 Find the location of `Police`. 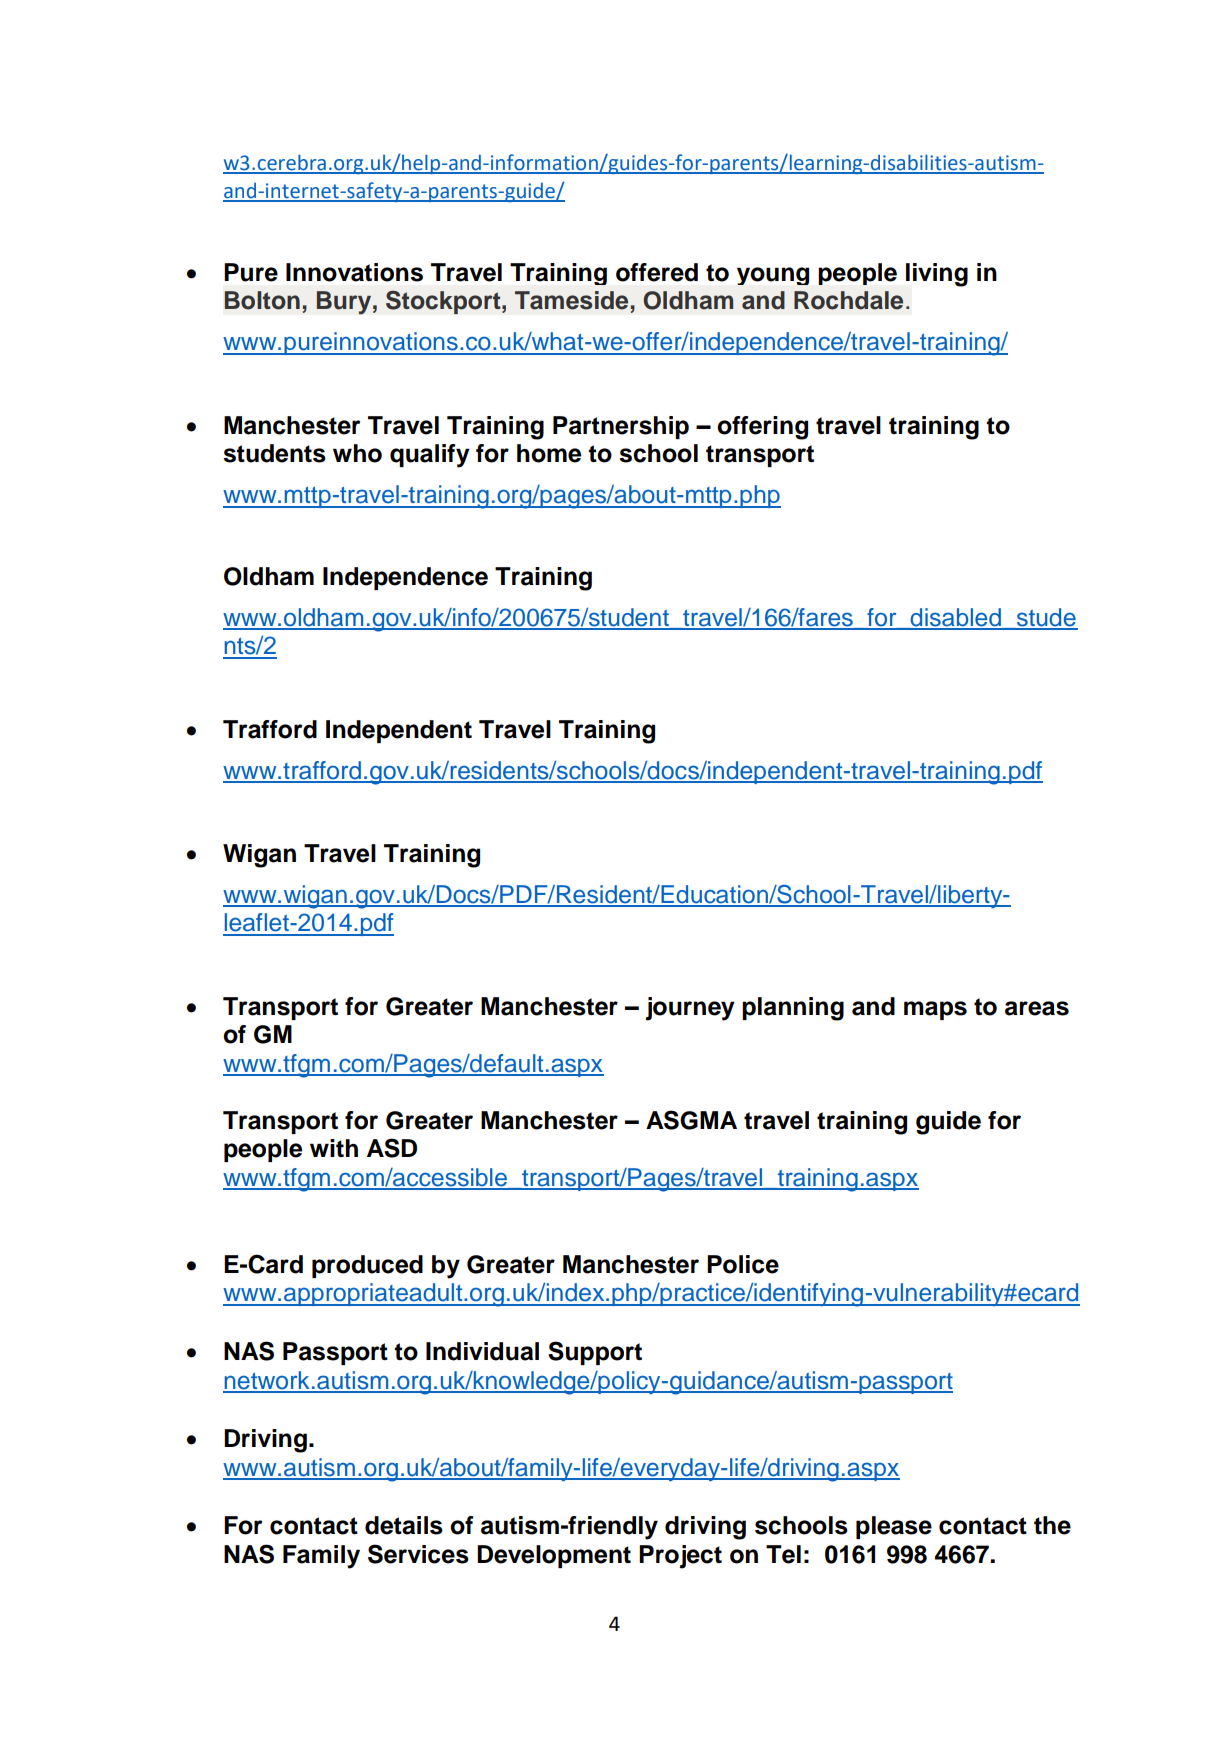

Police is located at coordinates (743, 1264).
